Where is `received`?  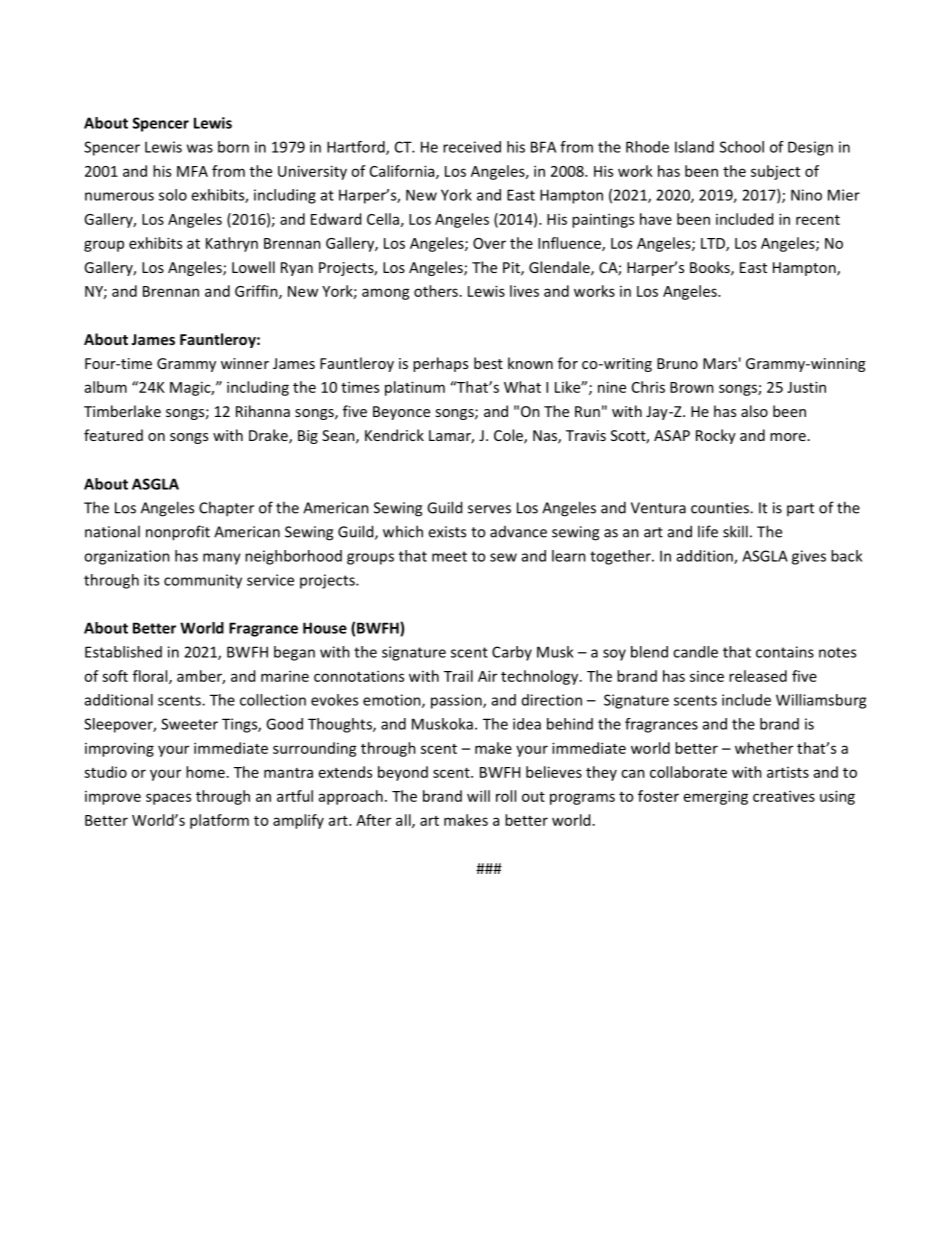 received is located at coordinates (472, 147).
